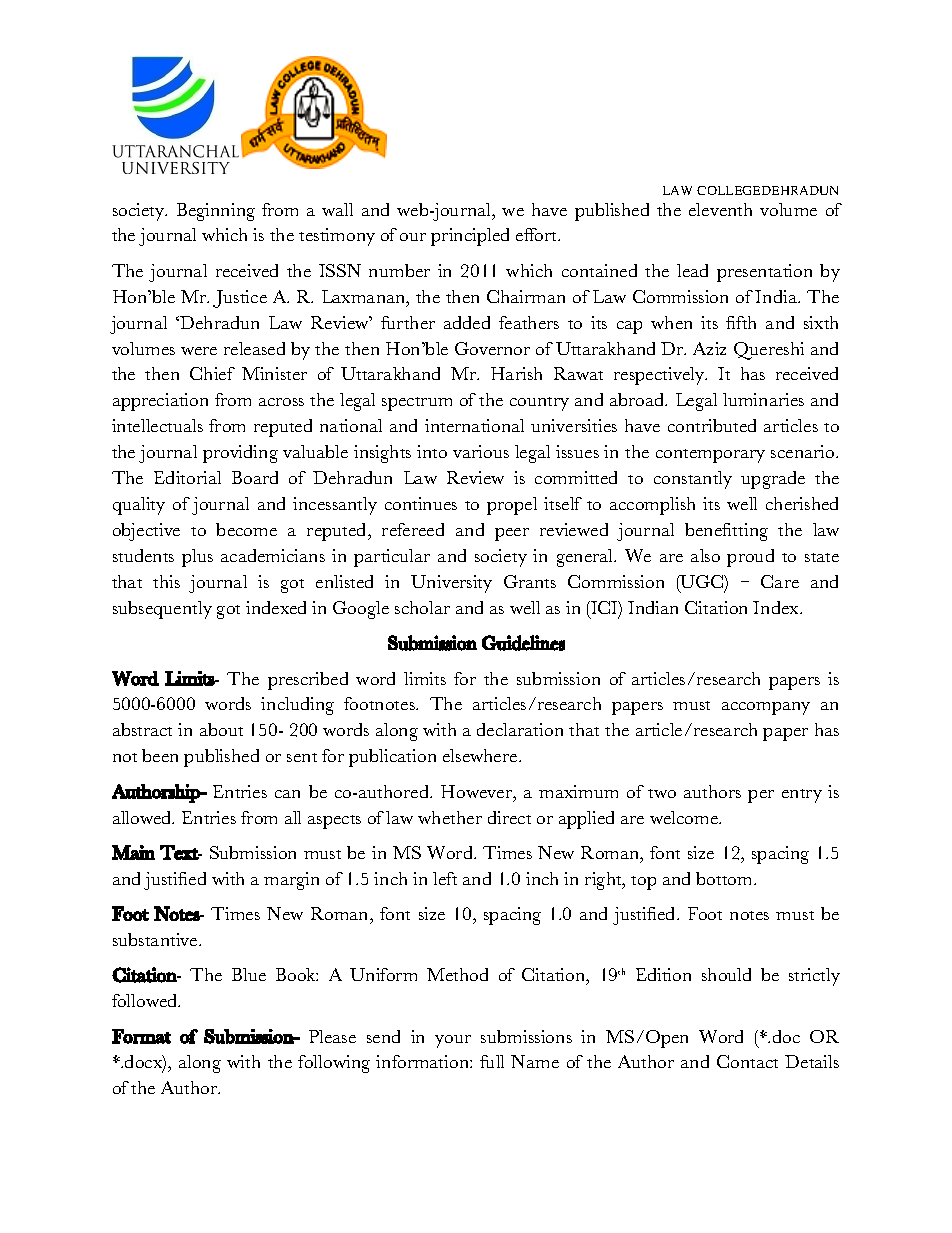 The height and width of the screenshot is (1233, 952). What do you see at coordinates (240, 454) in the screenshot?
I see `providing` at bounding box center [240, 454].
